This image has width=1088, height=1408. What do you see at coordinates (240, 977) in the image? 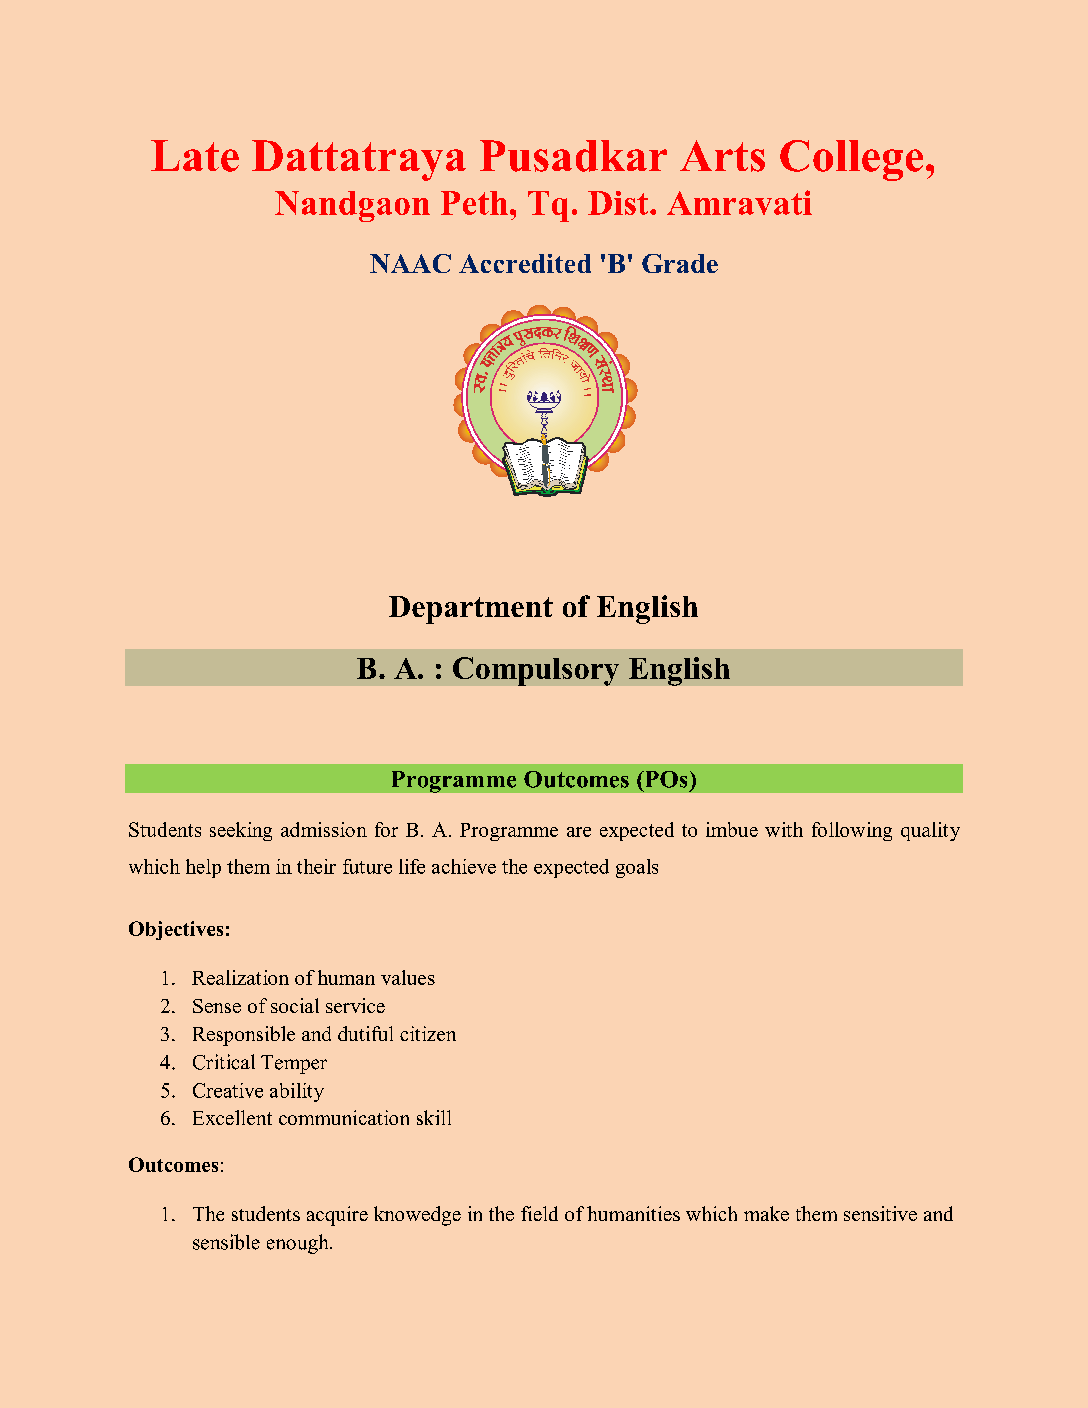
I see `Realization` at bounding box center [240, 977].
